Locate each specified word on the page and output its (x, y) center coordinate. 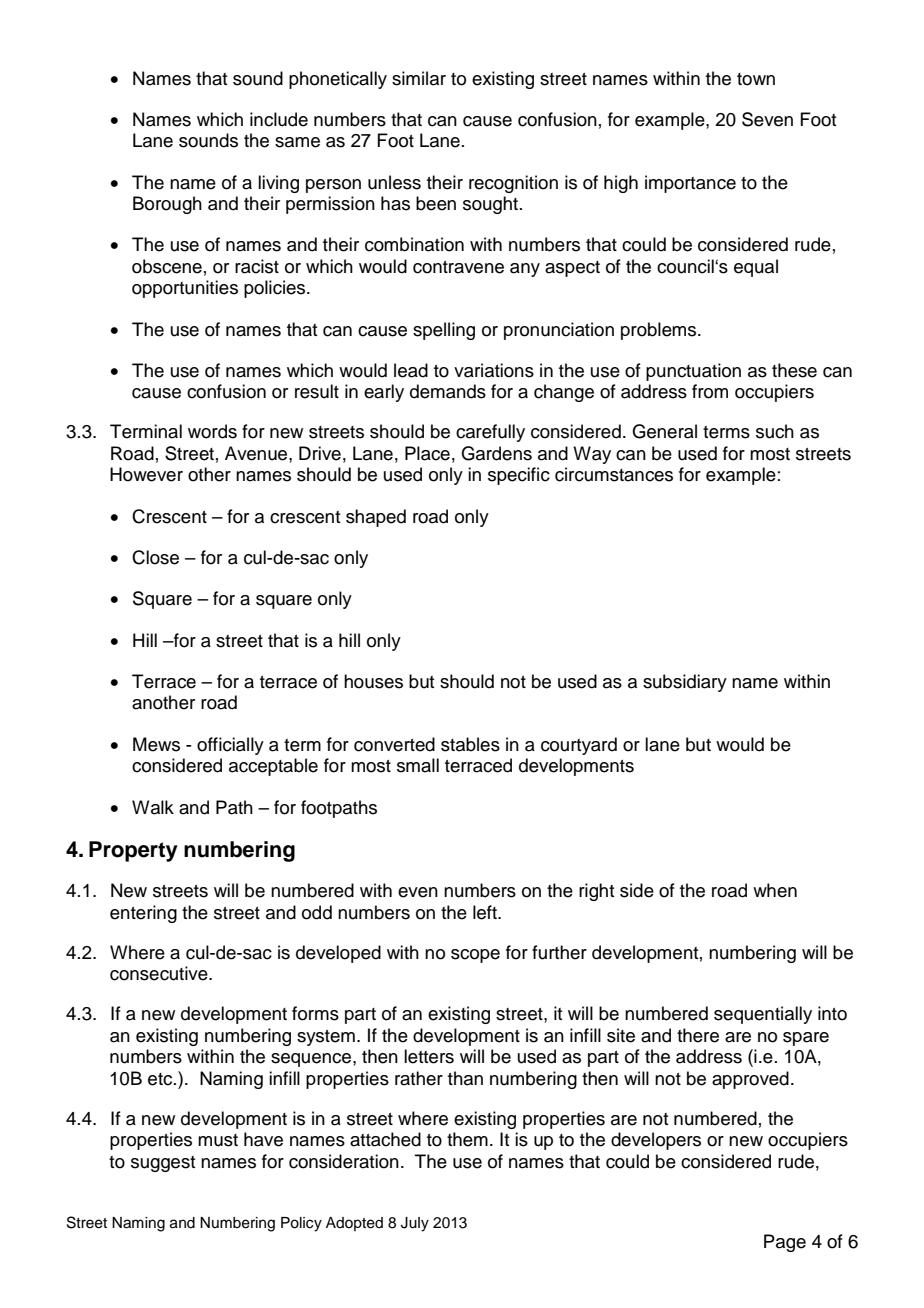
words (212, 431)
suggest (163, 1164)
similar (419, 78)
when (775, 890)
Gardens (496, 453)
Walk (153, 807)
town (756, 79)
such (775, 431)
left (486, 912)
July (415, 1224)
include (279, 119)
